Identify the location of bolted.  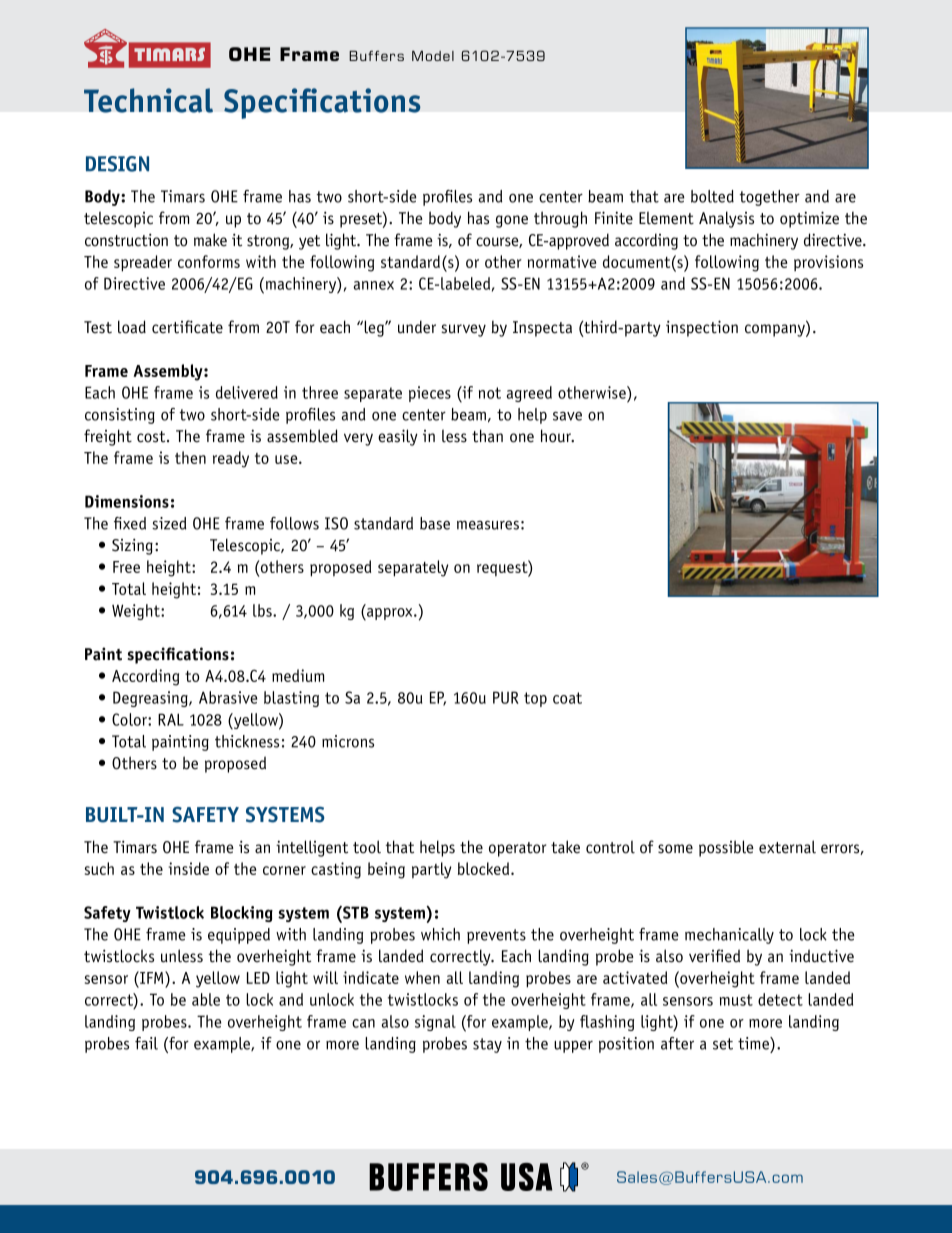
(712, 196).
